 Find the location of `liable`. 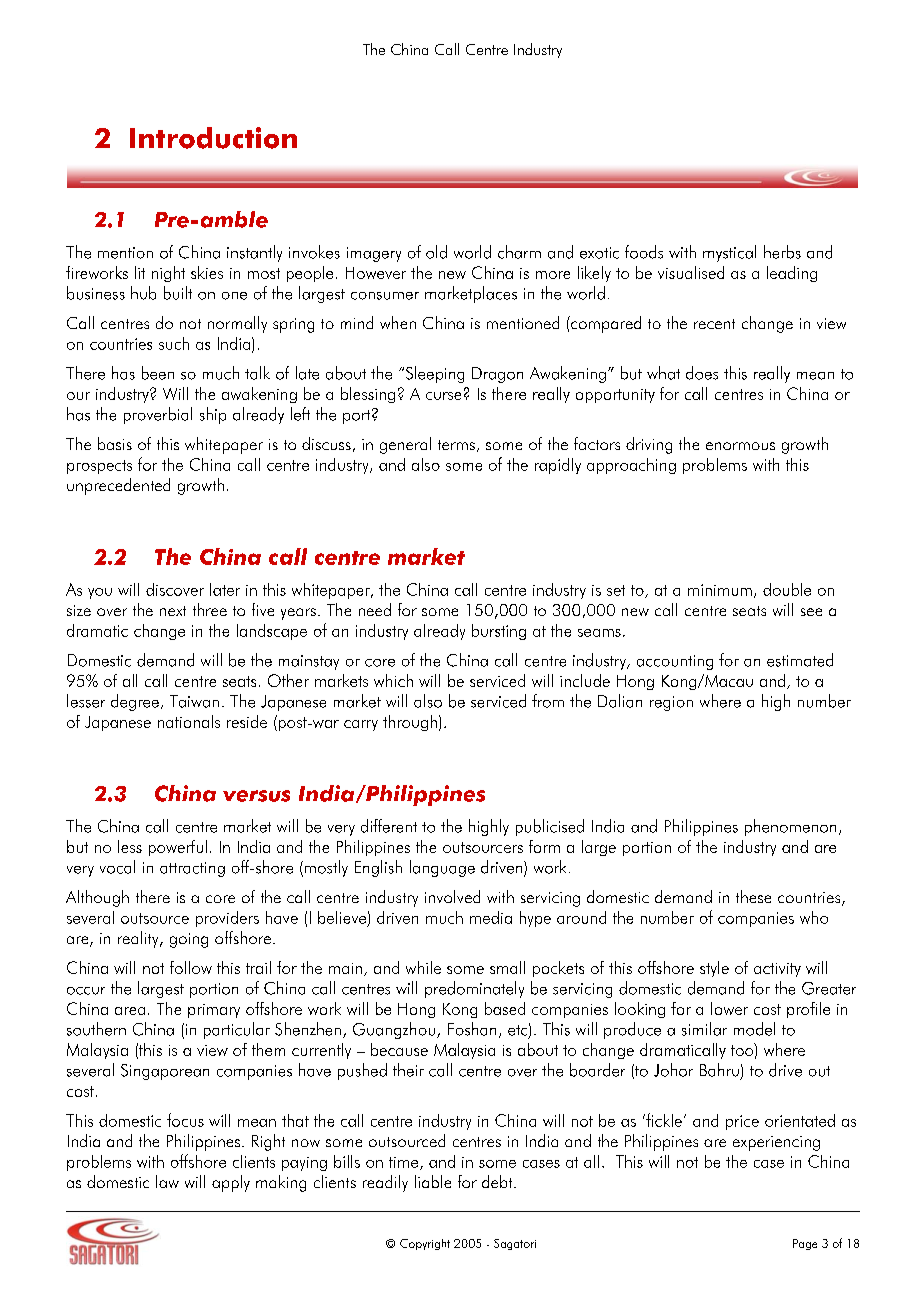

liable is located at coordinates (433, 1181).
